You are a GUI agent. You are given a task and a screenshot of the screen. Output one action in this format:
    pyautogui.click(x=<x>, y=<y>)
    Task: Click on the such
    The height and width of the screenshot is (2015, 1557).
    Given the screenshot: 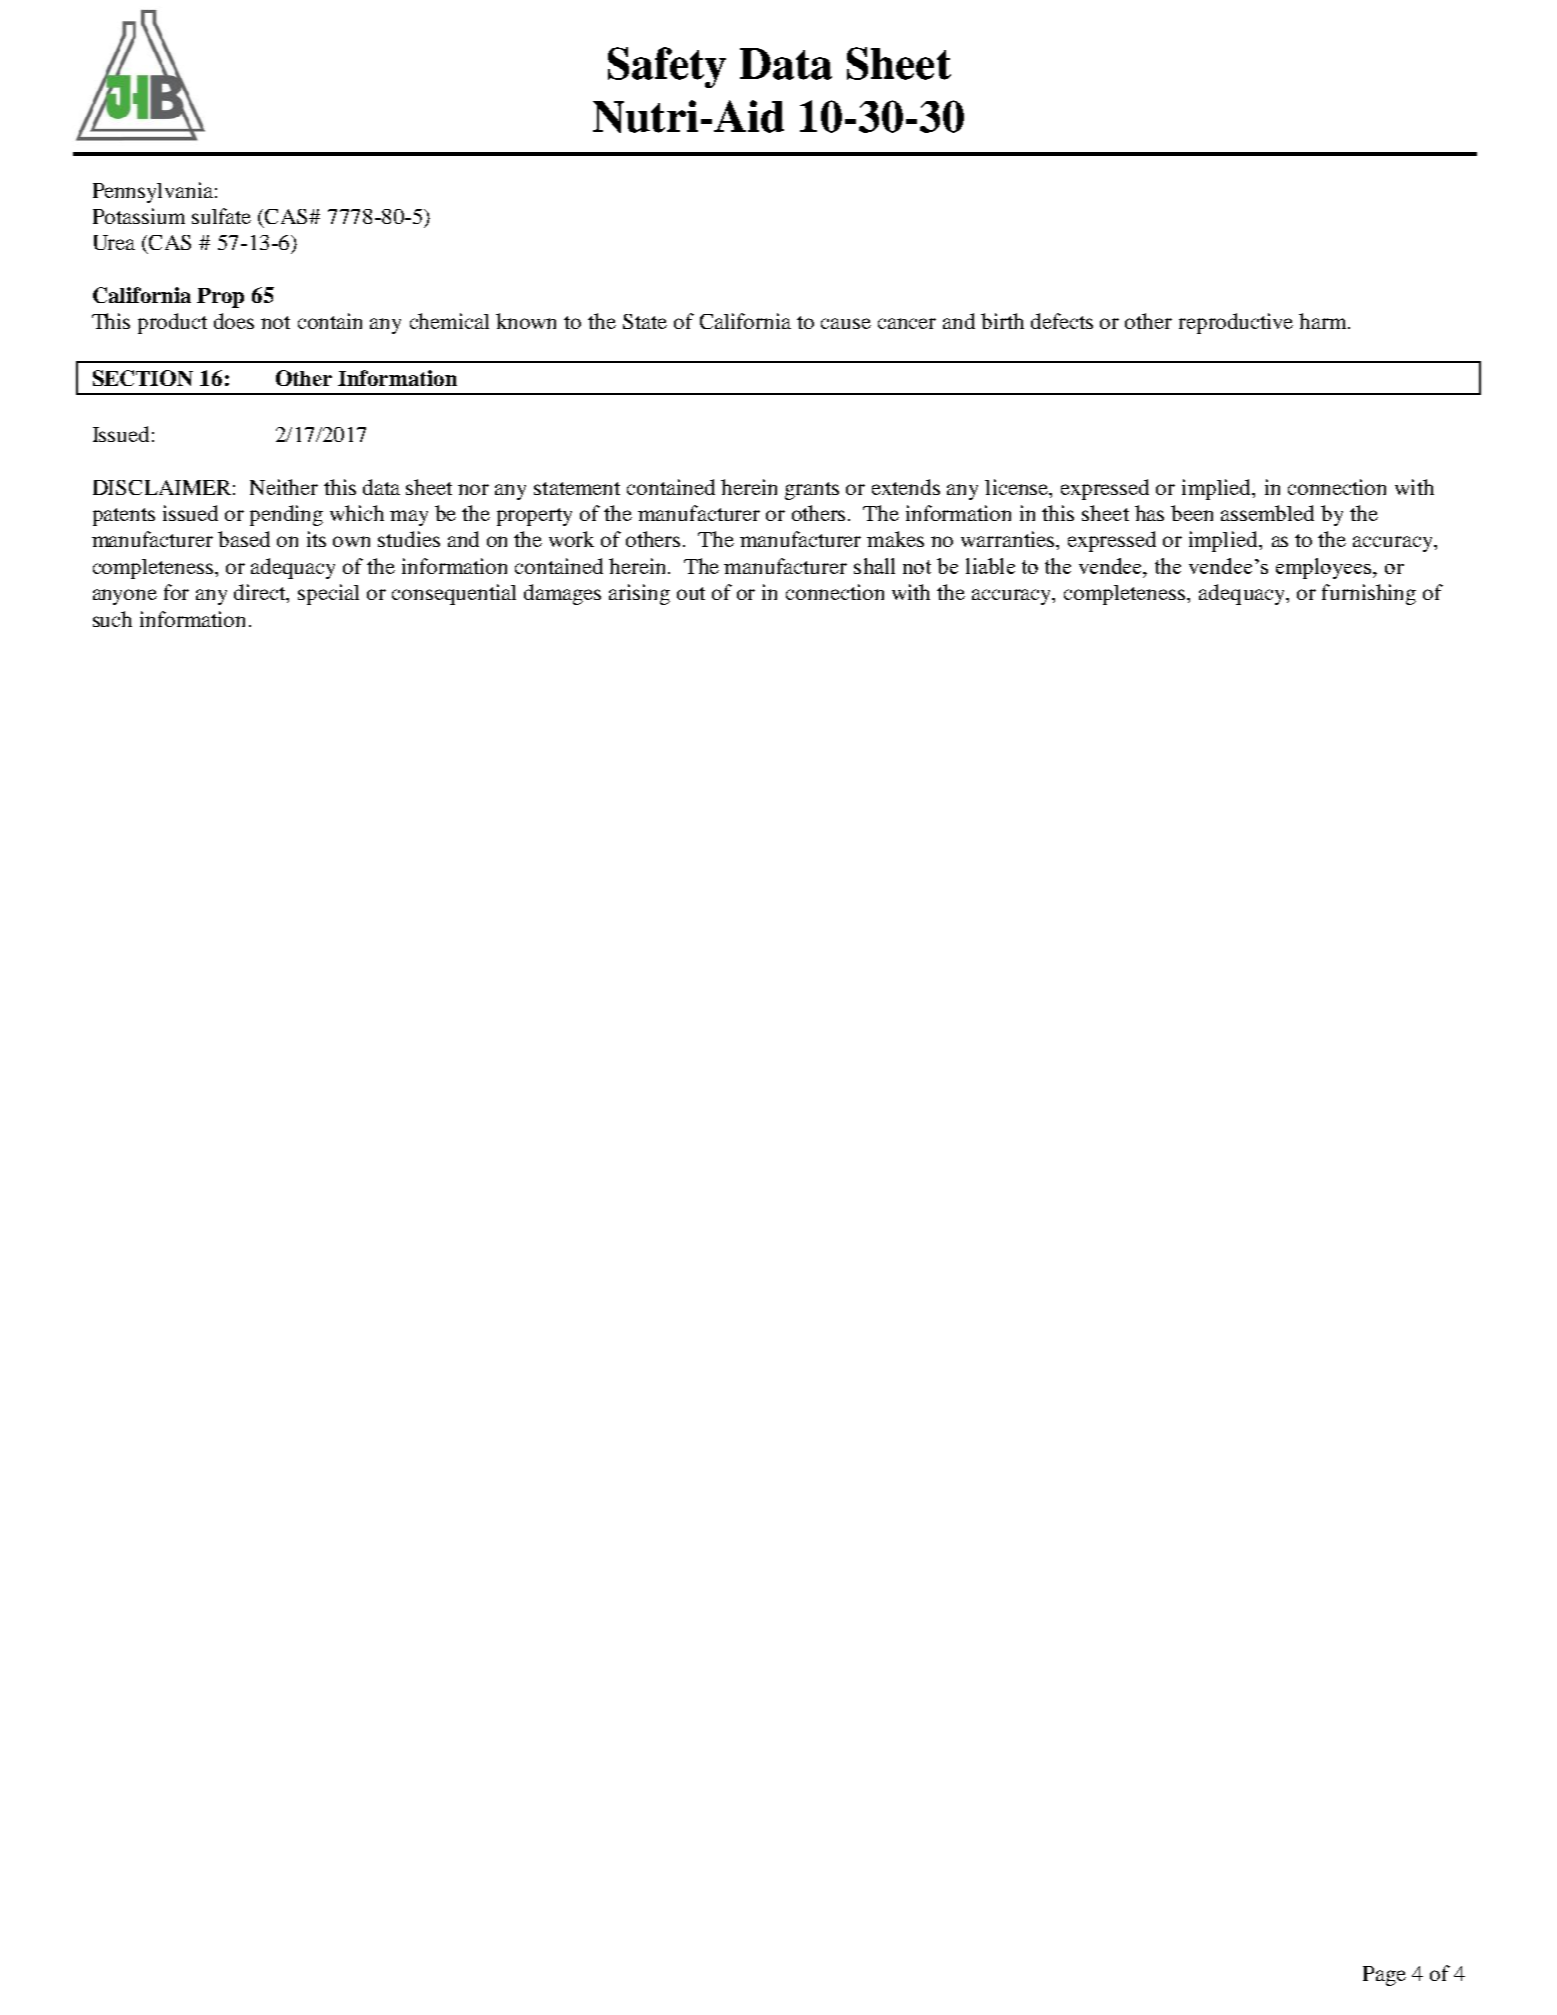 What is the action you would take?
    pyautogui.click(x=112, y=619)
